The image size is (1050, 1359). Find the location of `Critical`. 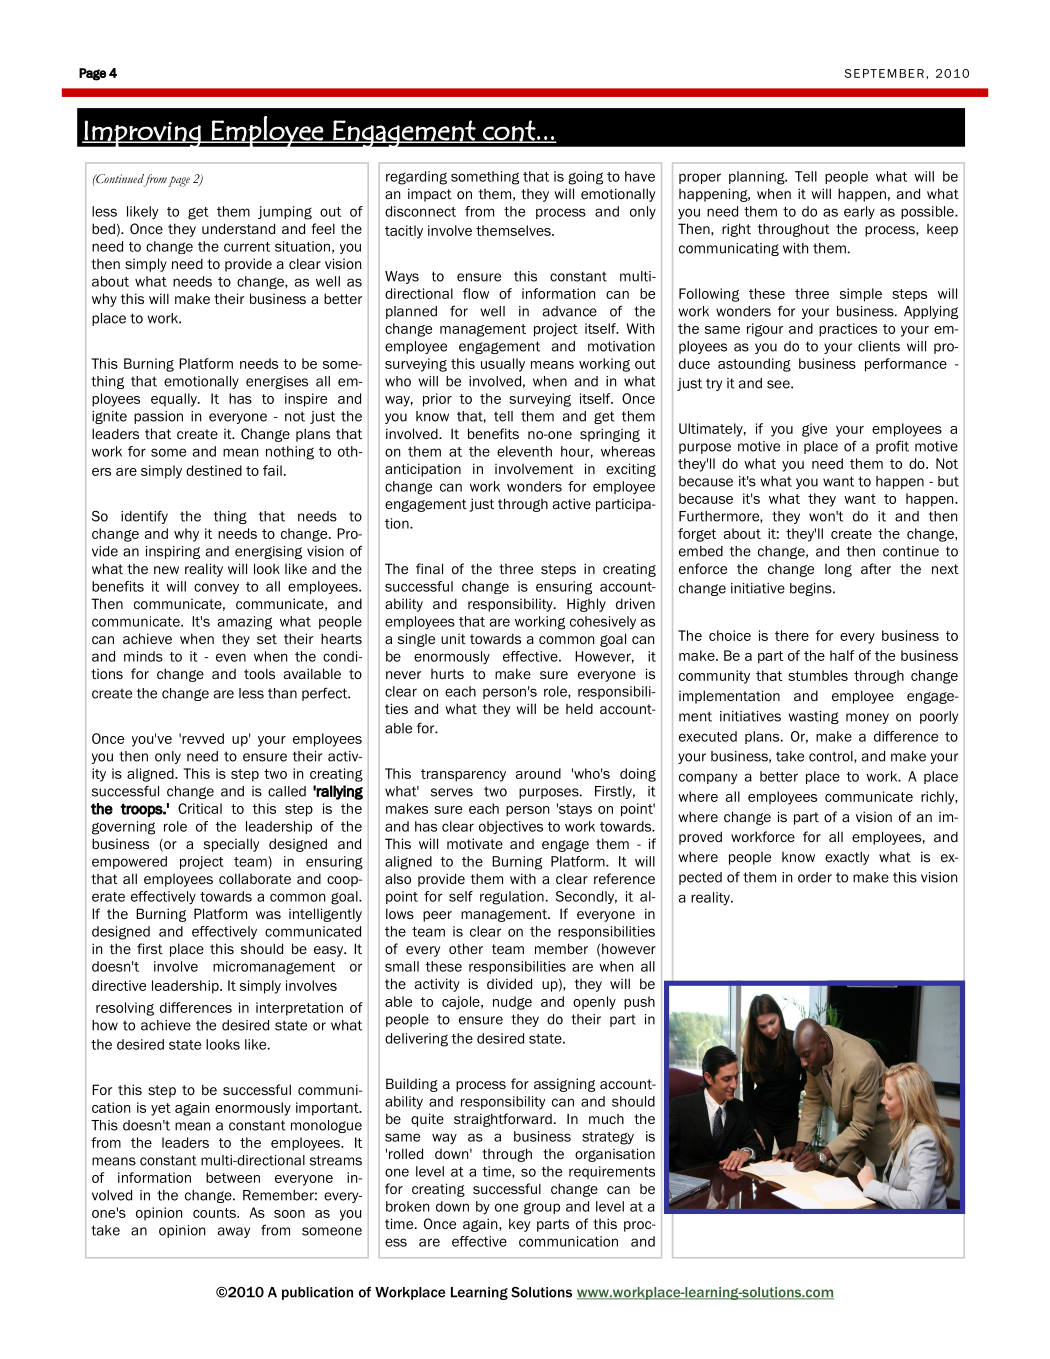

Critical is located at coordinates (200, 808).
